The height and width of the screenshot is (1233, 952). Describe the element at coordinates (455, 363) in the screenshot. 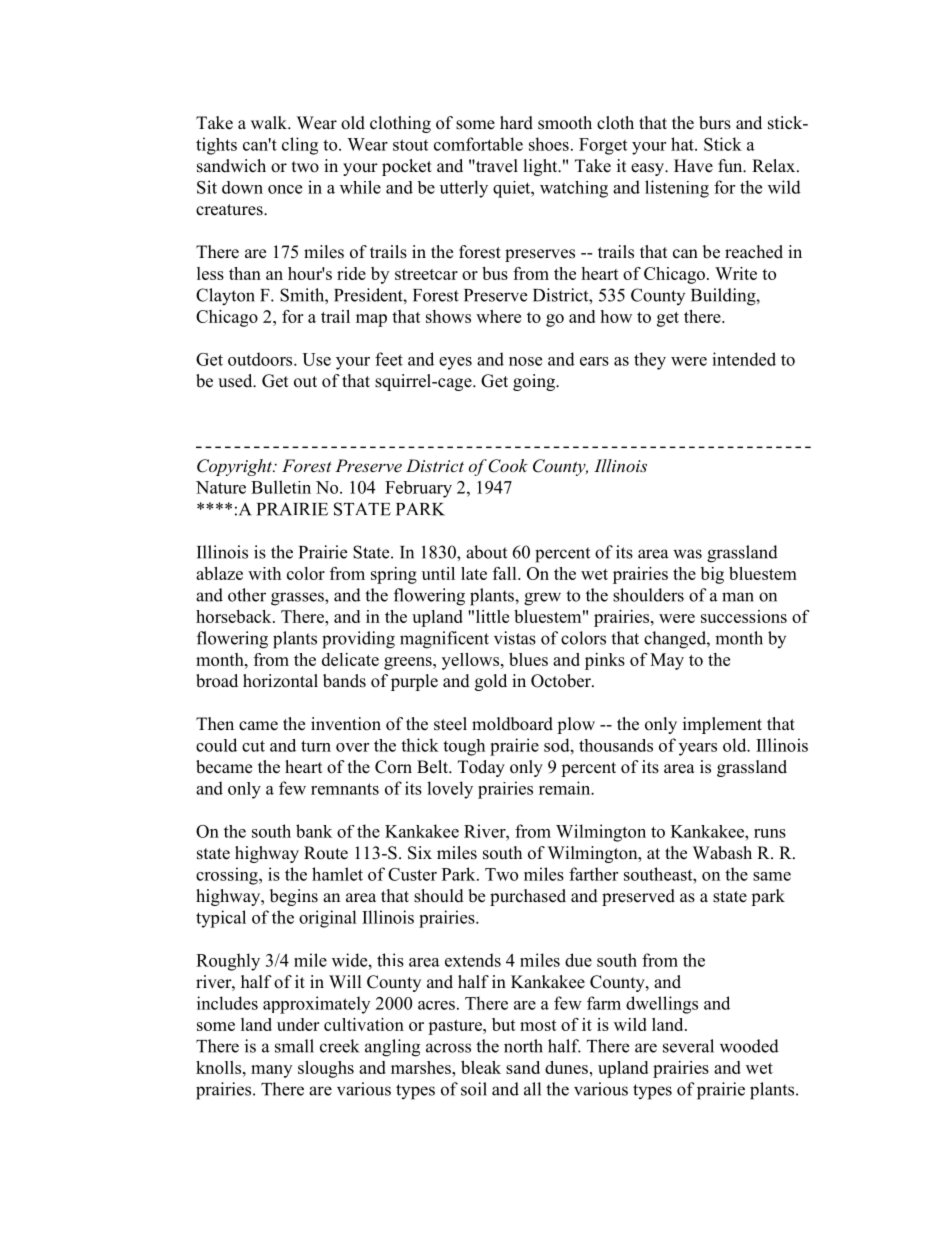

I see `eyes` at that location.
